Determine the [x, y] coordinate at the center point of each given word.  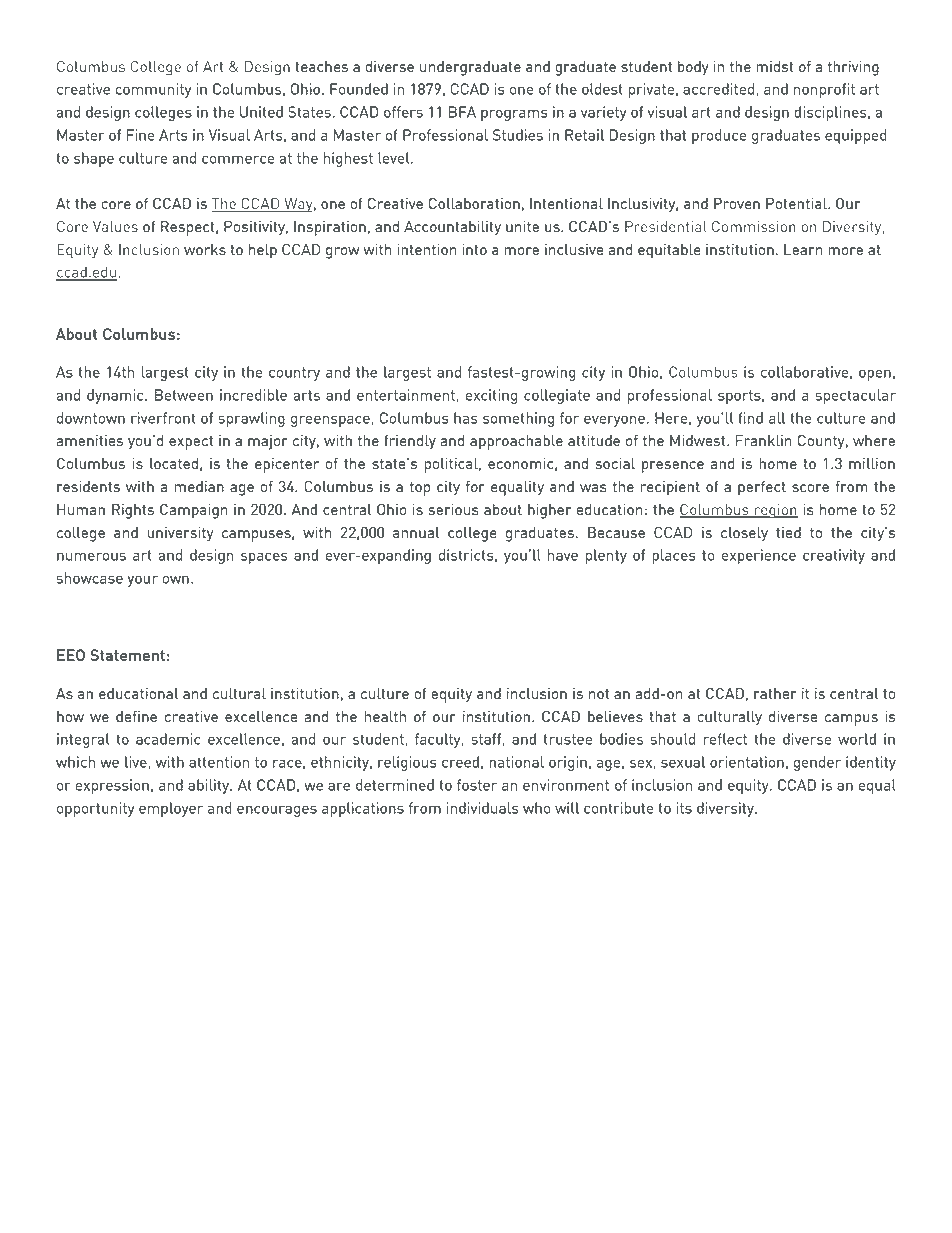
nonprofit [824, 90]
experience [759, 556]
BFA [462, 112]
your [142, 581]
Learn [803, 249]
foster [477, 785]
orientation [747, 762]
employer [171, 809]
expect [191, 443]
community [153, 90]
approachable [516, 442]
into [474, 249]
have [563, 555]
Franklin [764, 440]
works [205, 249]
